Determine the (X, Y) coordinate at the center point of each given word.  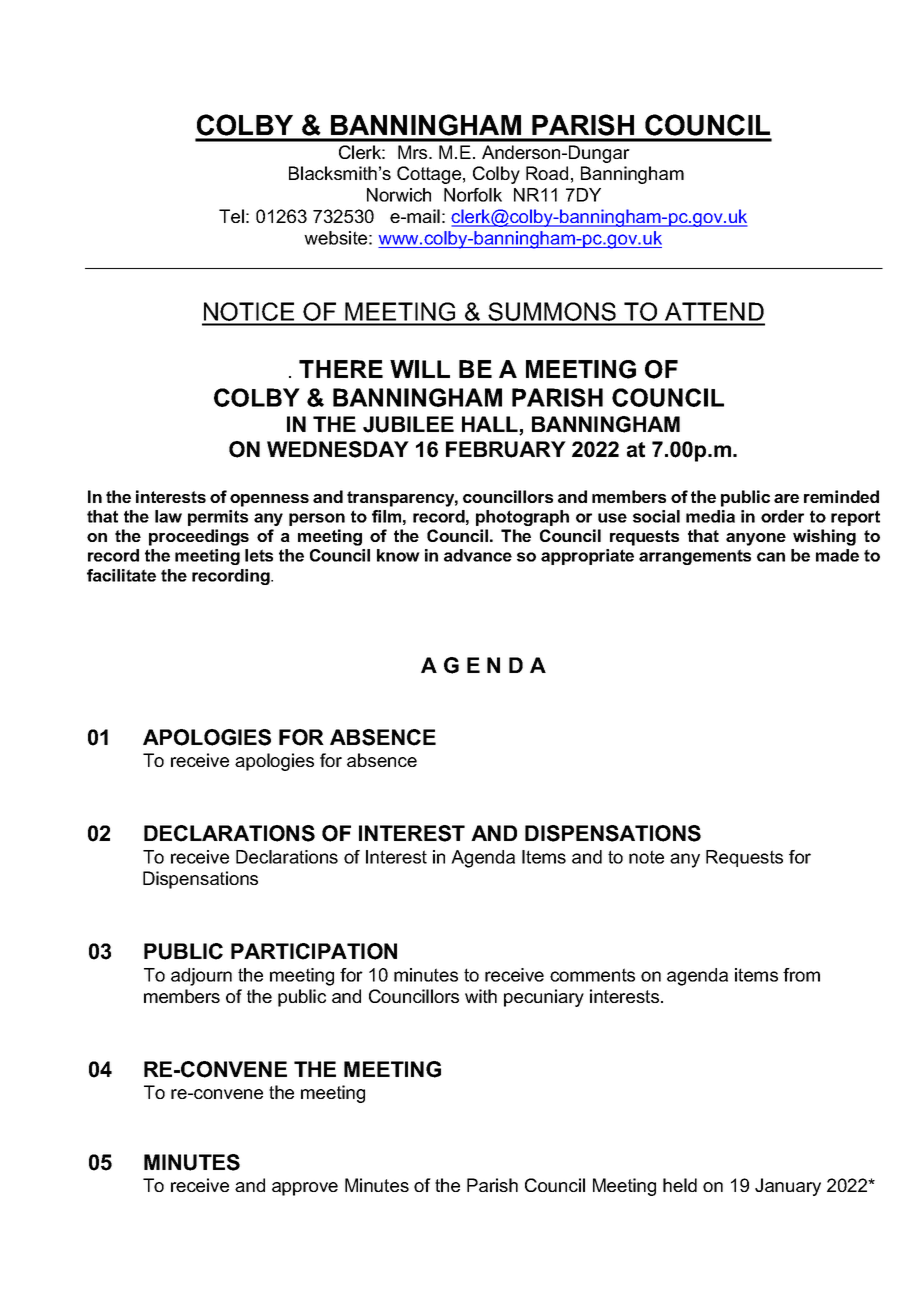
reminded (841, 496)
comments (592, 975)
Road (547, 173)
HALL (491, 425)
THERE (341, 369)
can (771, 557)
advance (478, 555)
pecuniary (544, 998)
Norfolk (473, 195)
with (481, 996)
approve (305, 1189)
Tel (231, 216)
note (646, 857)
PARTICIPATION (314, 951)
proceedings (199, 537)
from (801, 975)
